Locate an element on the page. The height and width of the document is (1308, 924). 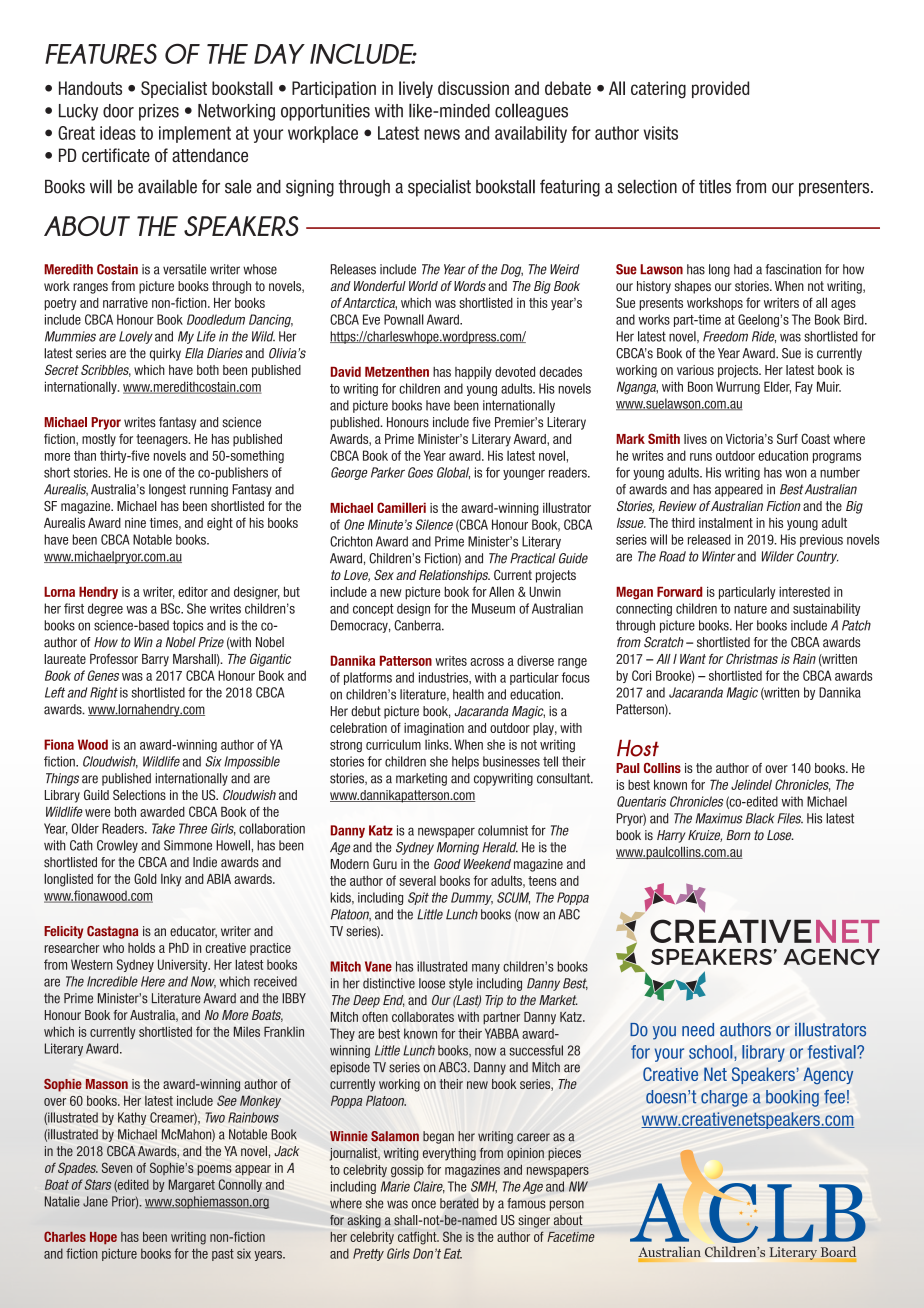
Barry is located at coordinates (155, 660).
